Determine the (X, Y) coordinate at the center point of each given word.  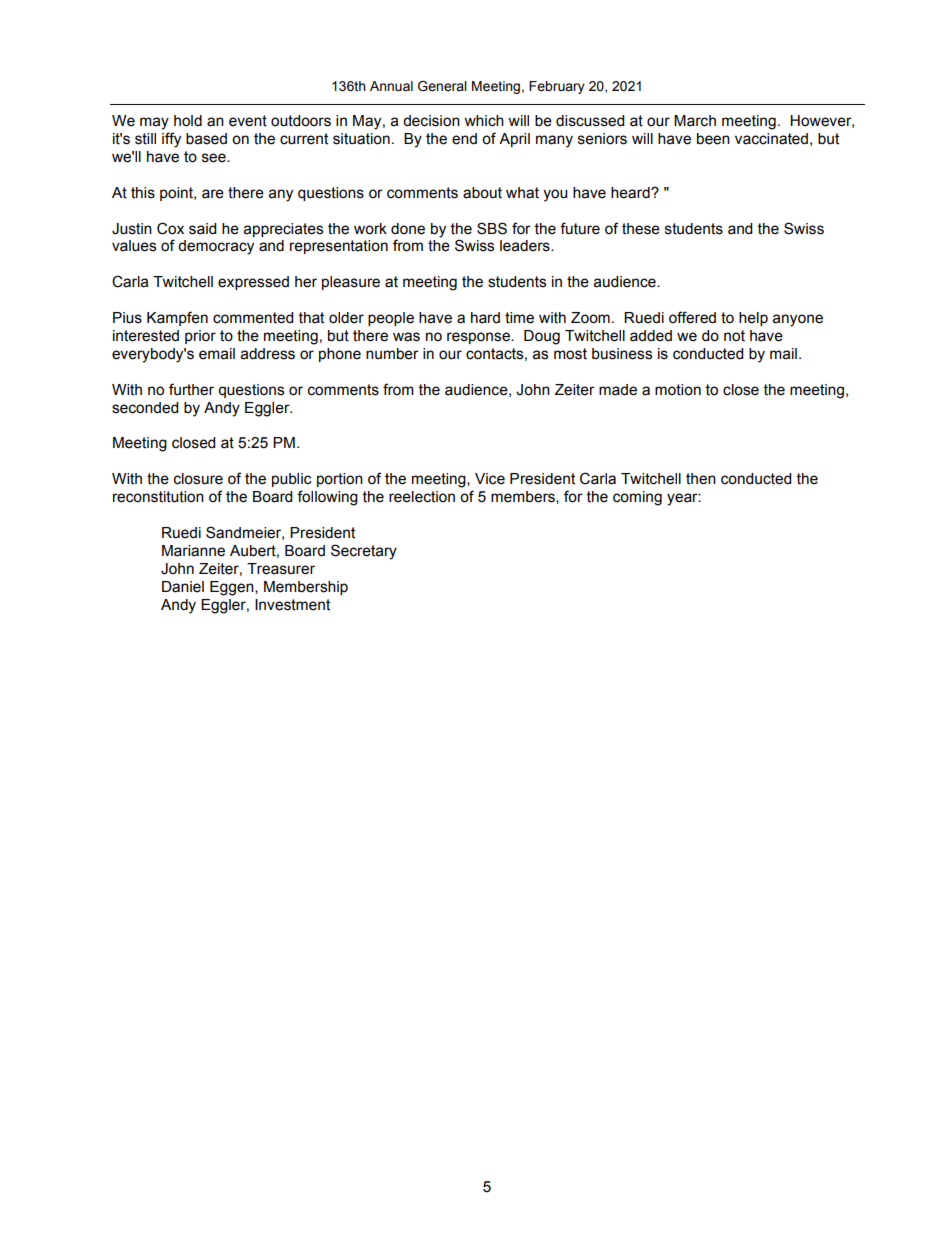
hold (188, 121)
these (641, 229)
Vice (490, 479)
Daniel (183, 587)
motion (678, 390)
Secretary (364, 552)
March (695, 121)
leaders (526, 246)
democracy (216, 247)
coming (637, 498)
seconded (145, 408)
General (442, 86)
